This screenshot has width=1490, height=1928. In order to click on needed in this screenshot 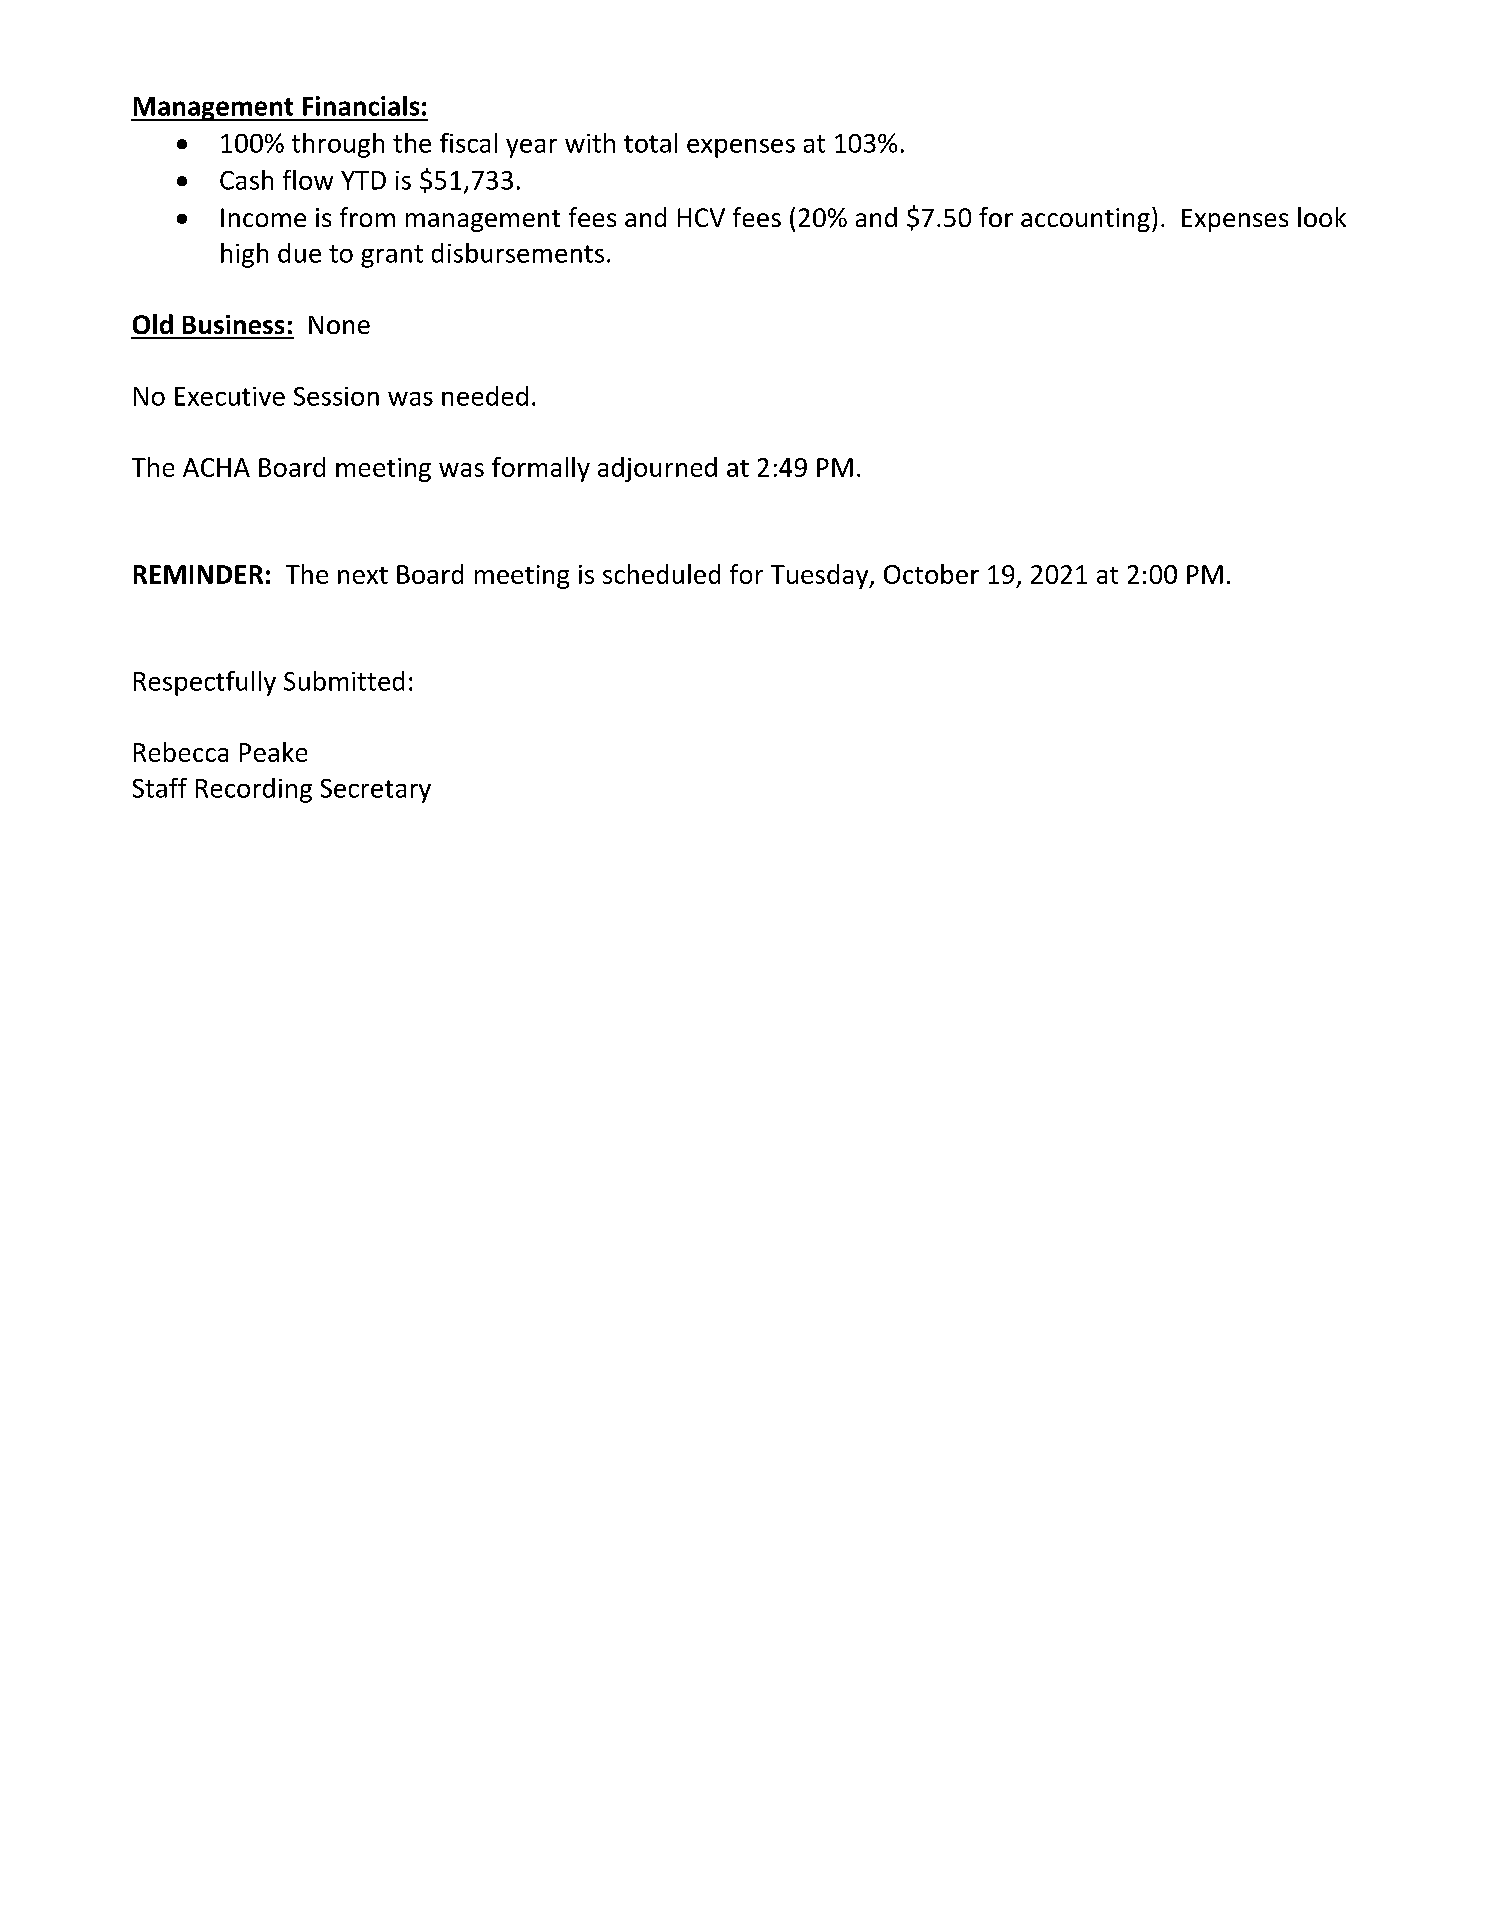, I will do `click(485, 396)`.
